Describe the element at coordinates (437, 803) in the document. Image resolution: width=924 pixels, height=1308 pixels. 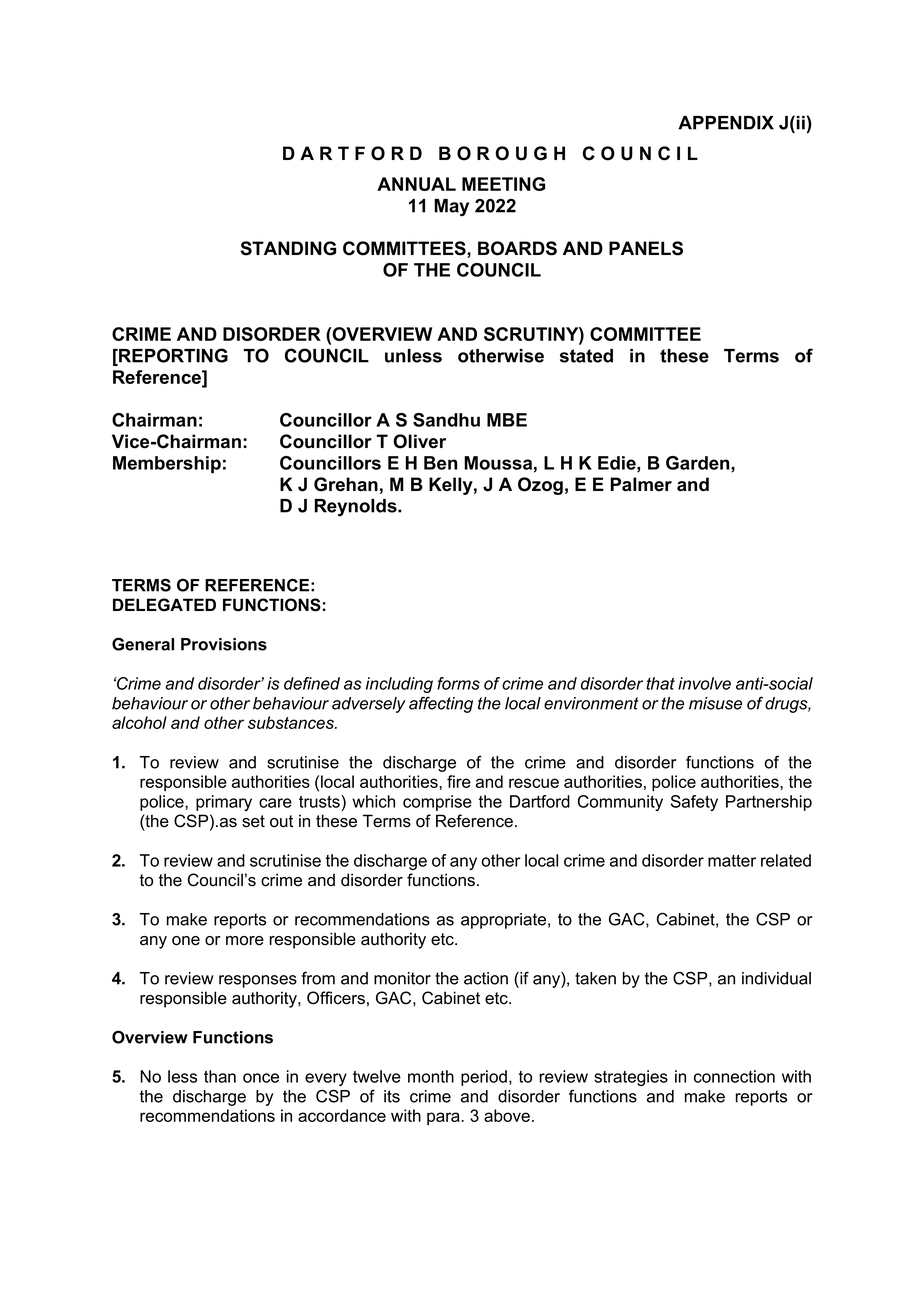
I see `comprise` at that location.
